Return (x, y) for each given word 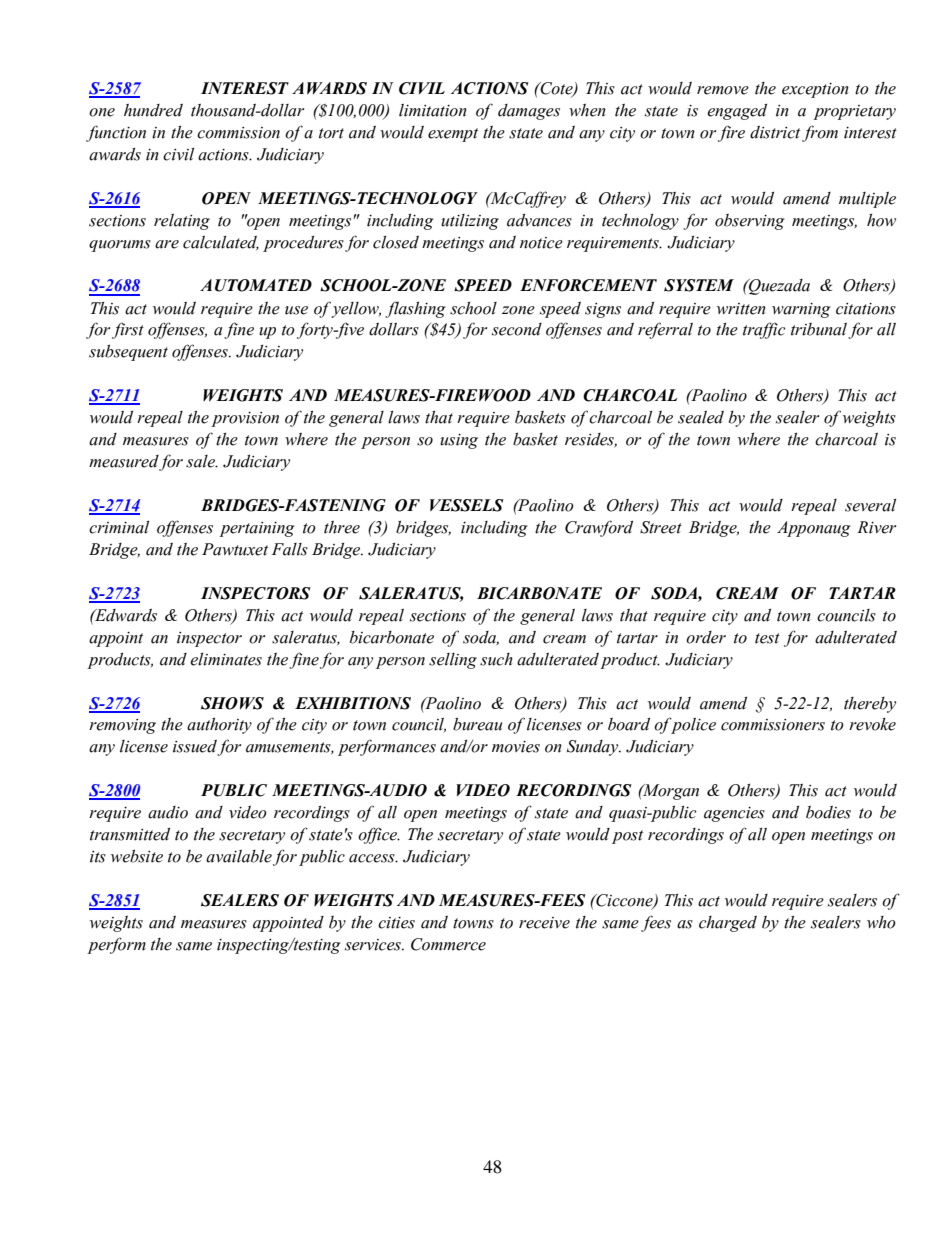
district (775, 132)
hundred (153, 110)
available (239, 856)
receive (544, 923)
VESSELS (467, 505)
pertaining (257, 529)
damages (529, 112)
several (870, 505)
